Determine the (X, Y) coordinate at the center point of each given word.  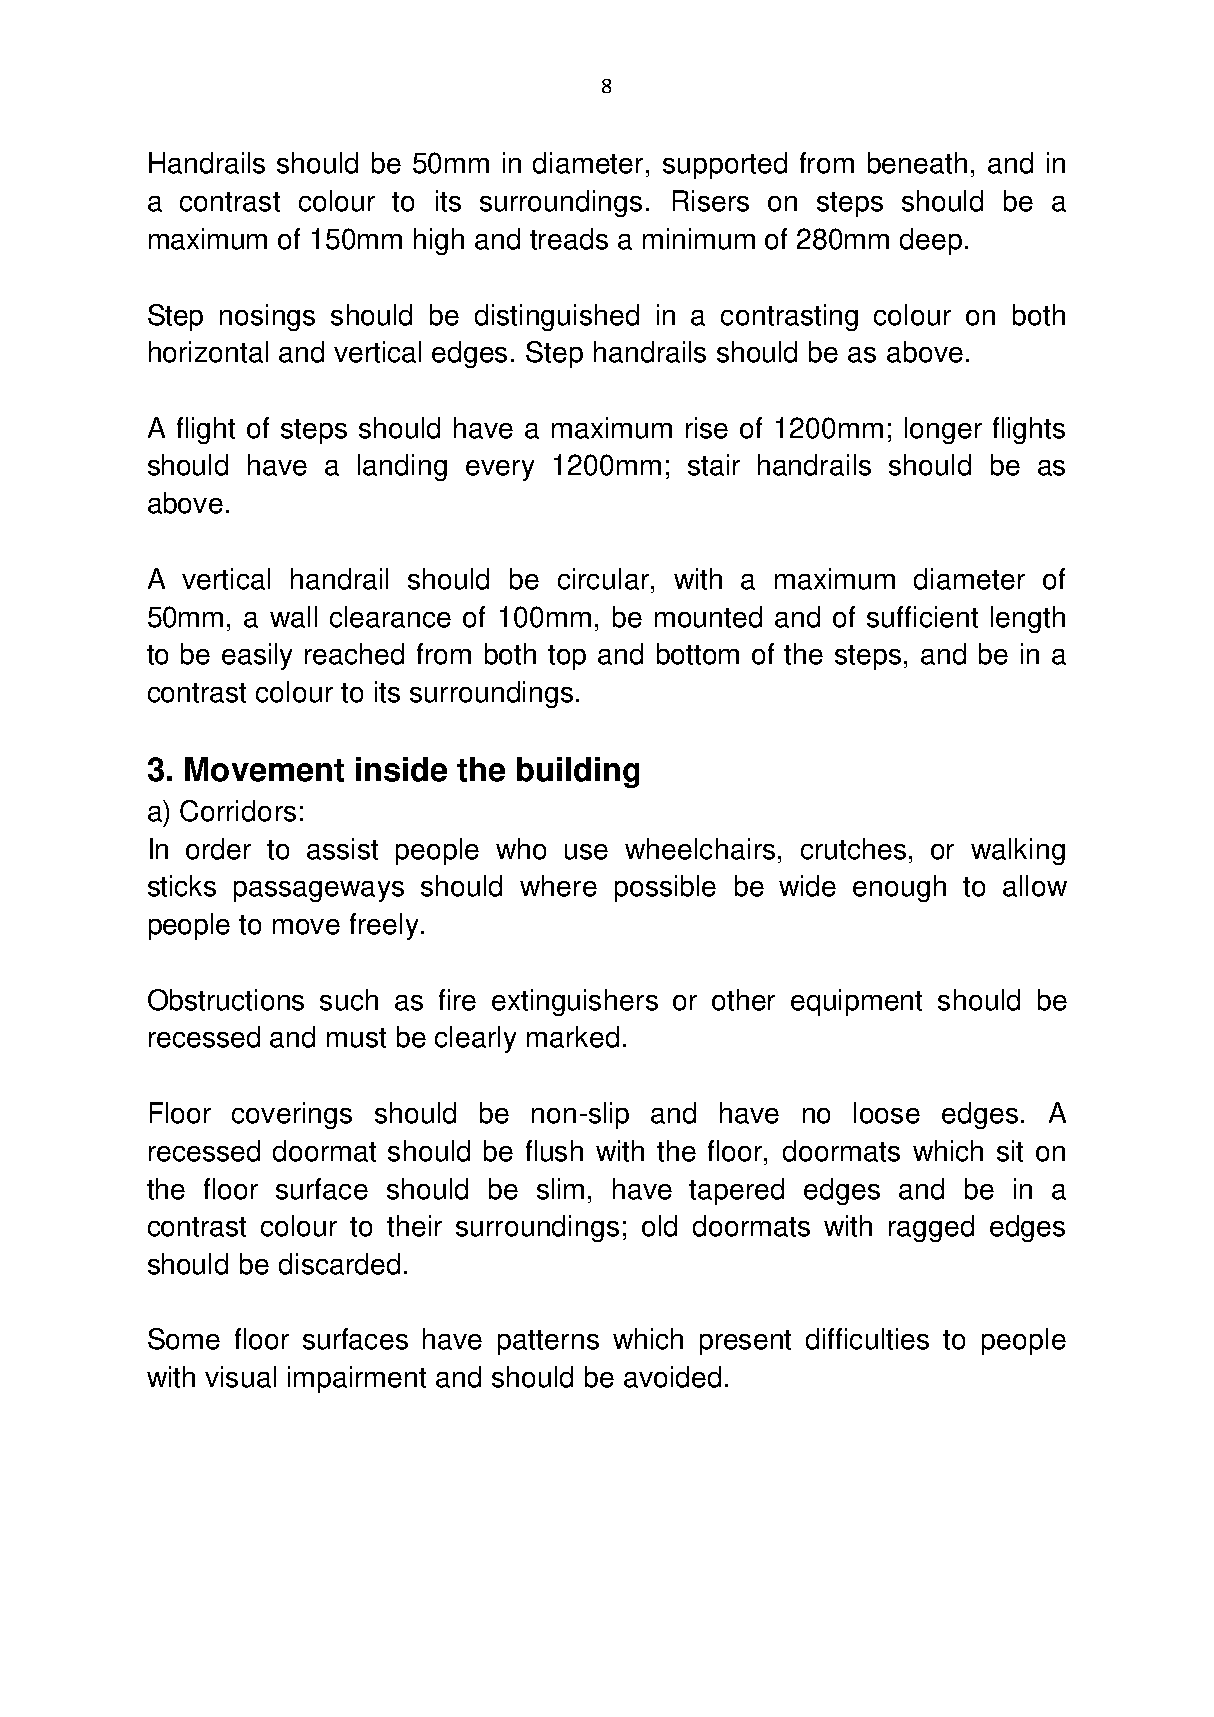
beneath (917, 163)
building (578, 772)
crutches (853, 849)
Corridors (238, 811)
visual (240, 1377)
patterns (548, 1342)
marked (573, 1037)
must (356, 1038)
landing (402, 467)
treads (569, 239)
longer (943, 430)
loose (887, 1113)
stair (714, 465)
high (439, 241)
